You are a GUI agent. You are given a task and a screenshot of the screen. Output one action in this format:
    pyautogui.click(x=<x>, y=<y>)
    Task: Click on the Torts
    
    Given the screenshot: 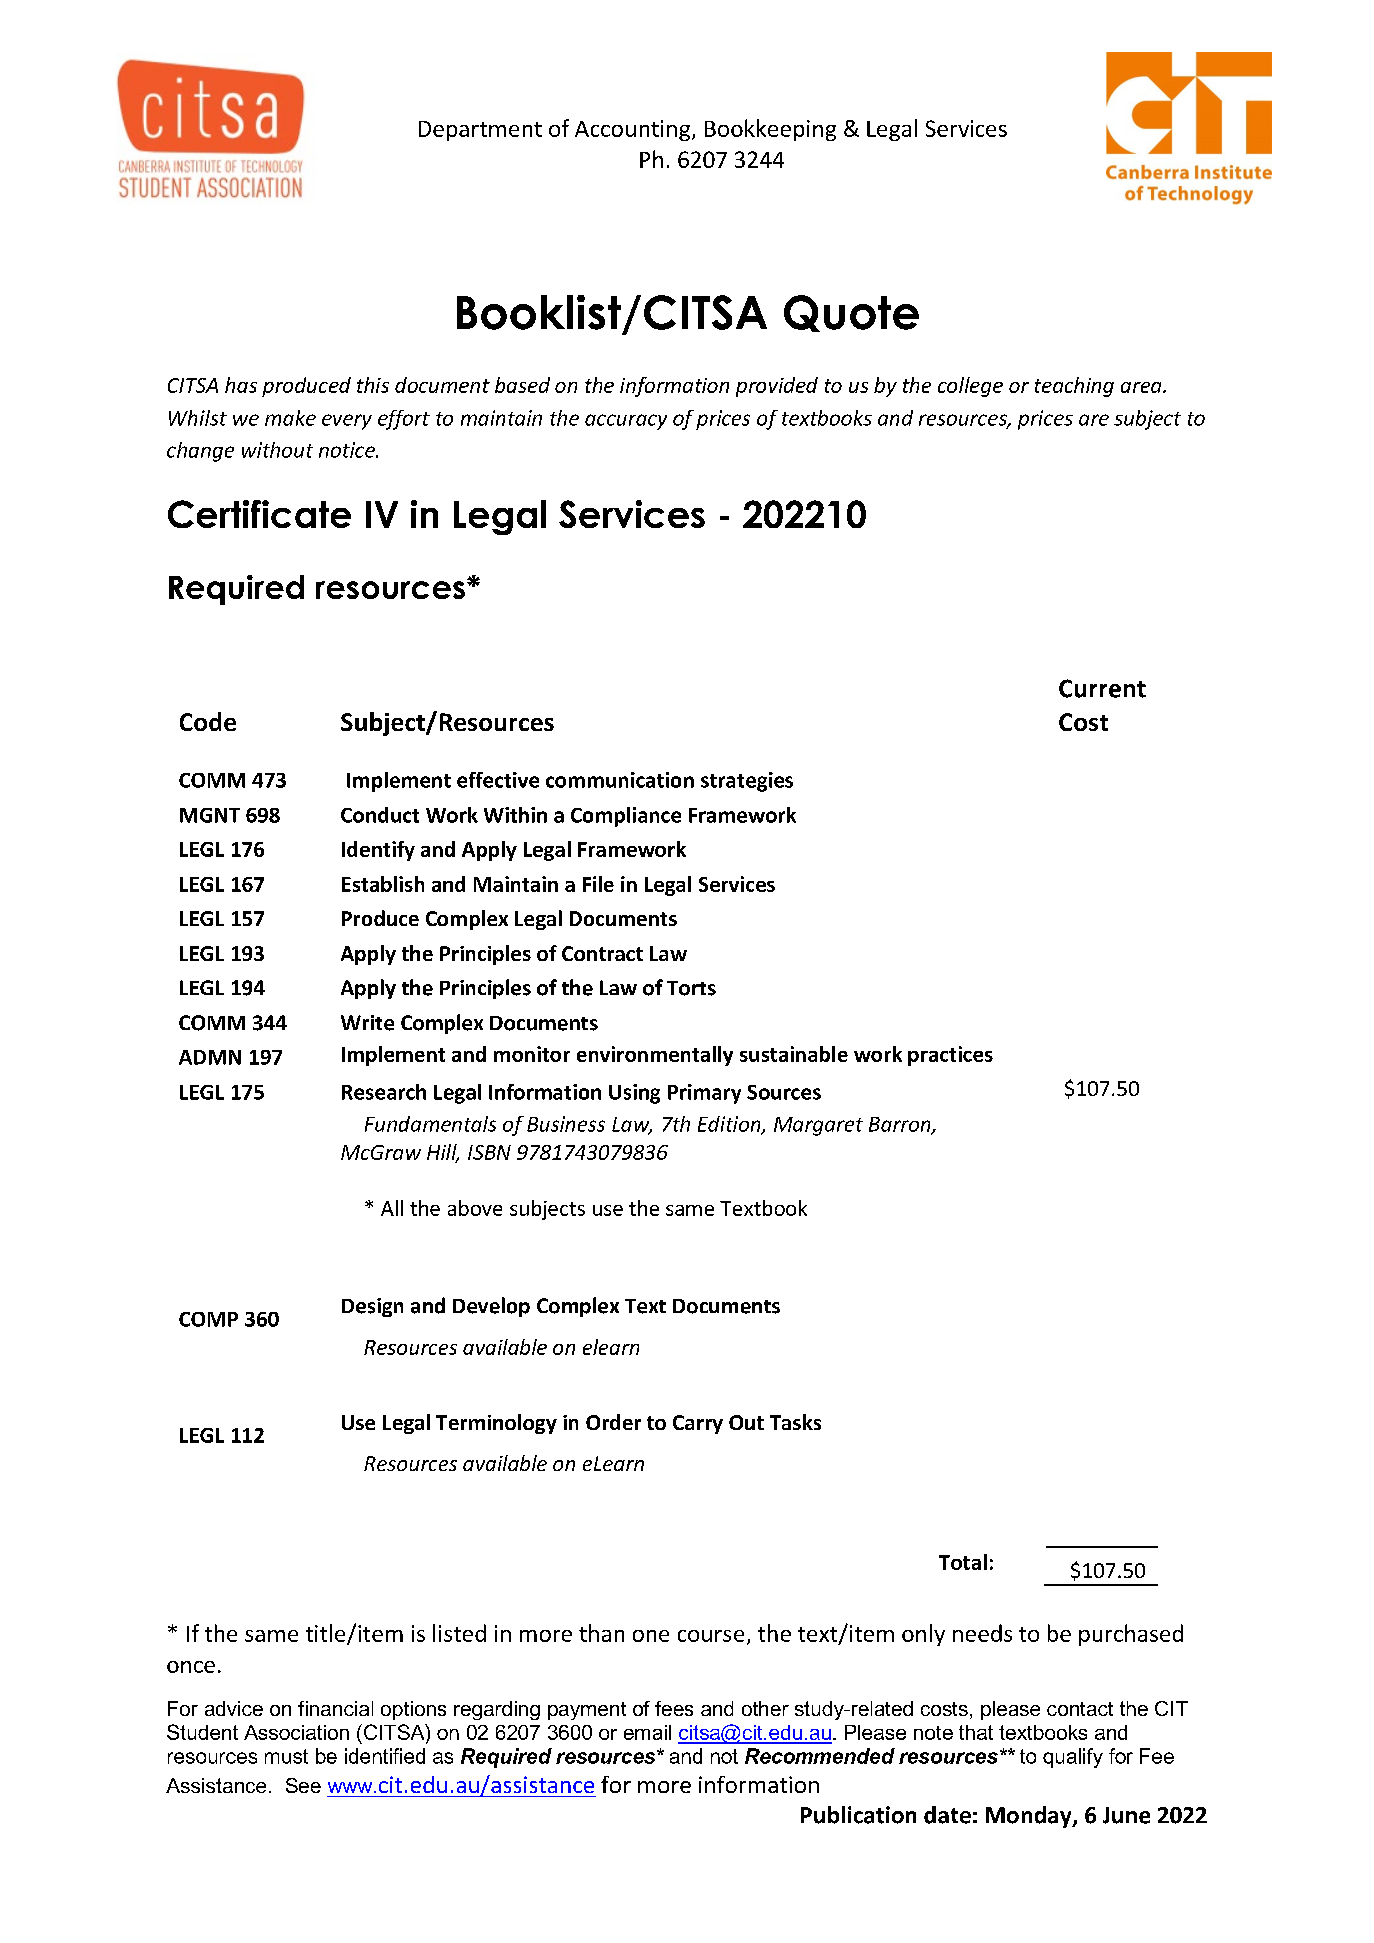 What is the action you would take?
    pyautogui.click(x=691, y=988)
